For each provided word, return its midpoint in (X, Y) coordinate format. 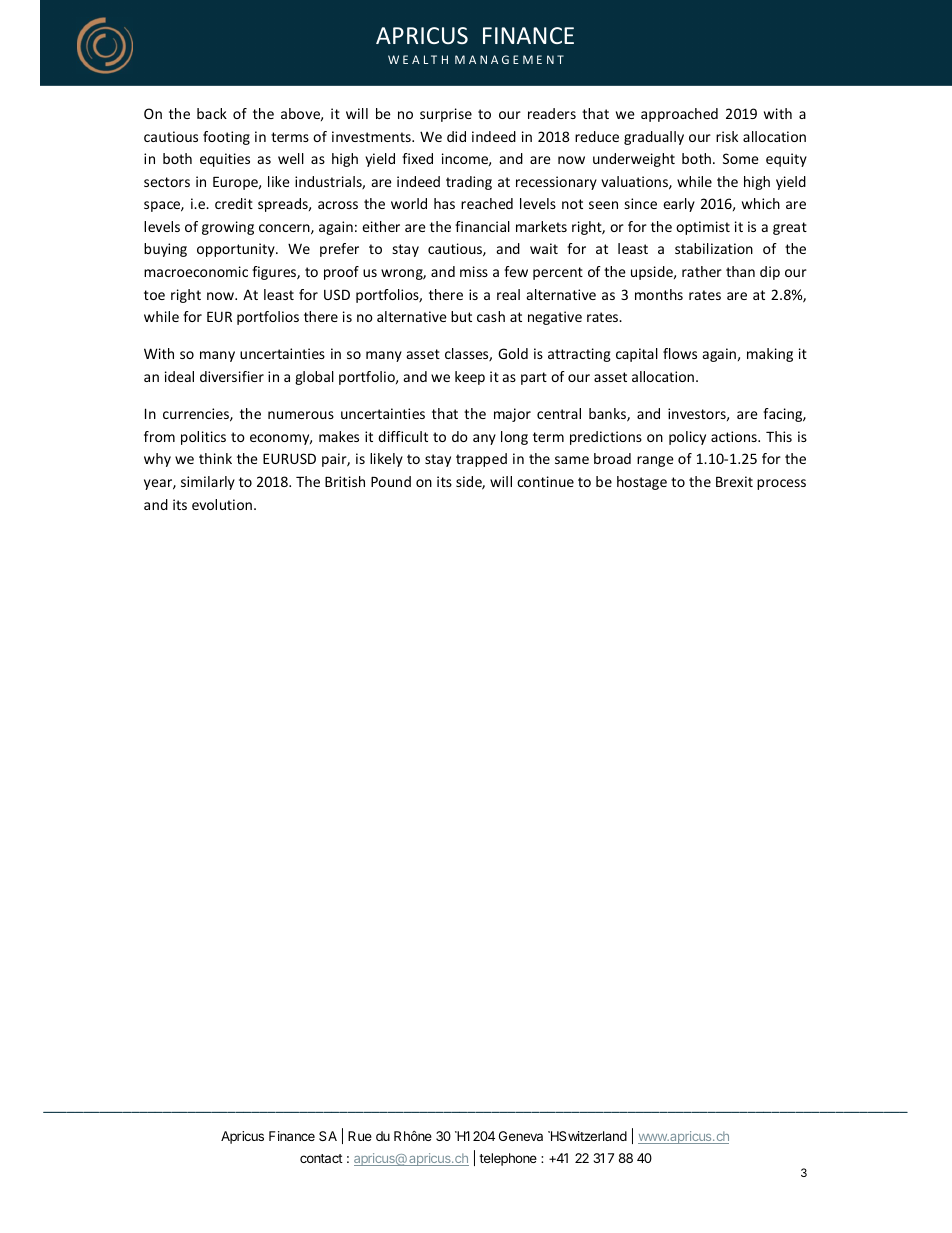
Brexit (734, 481)
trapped (481, 460)
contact (321, 1158)
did (456, 136)
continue (545, 481)
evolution (222, 504)
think (215, 458)
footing (226, 138)
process (781, 484)
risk (727, 136)
